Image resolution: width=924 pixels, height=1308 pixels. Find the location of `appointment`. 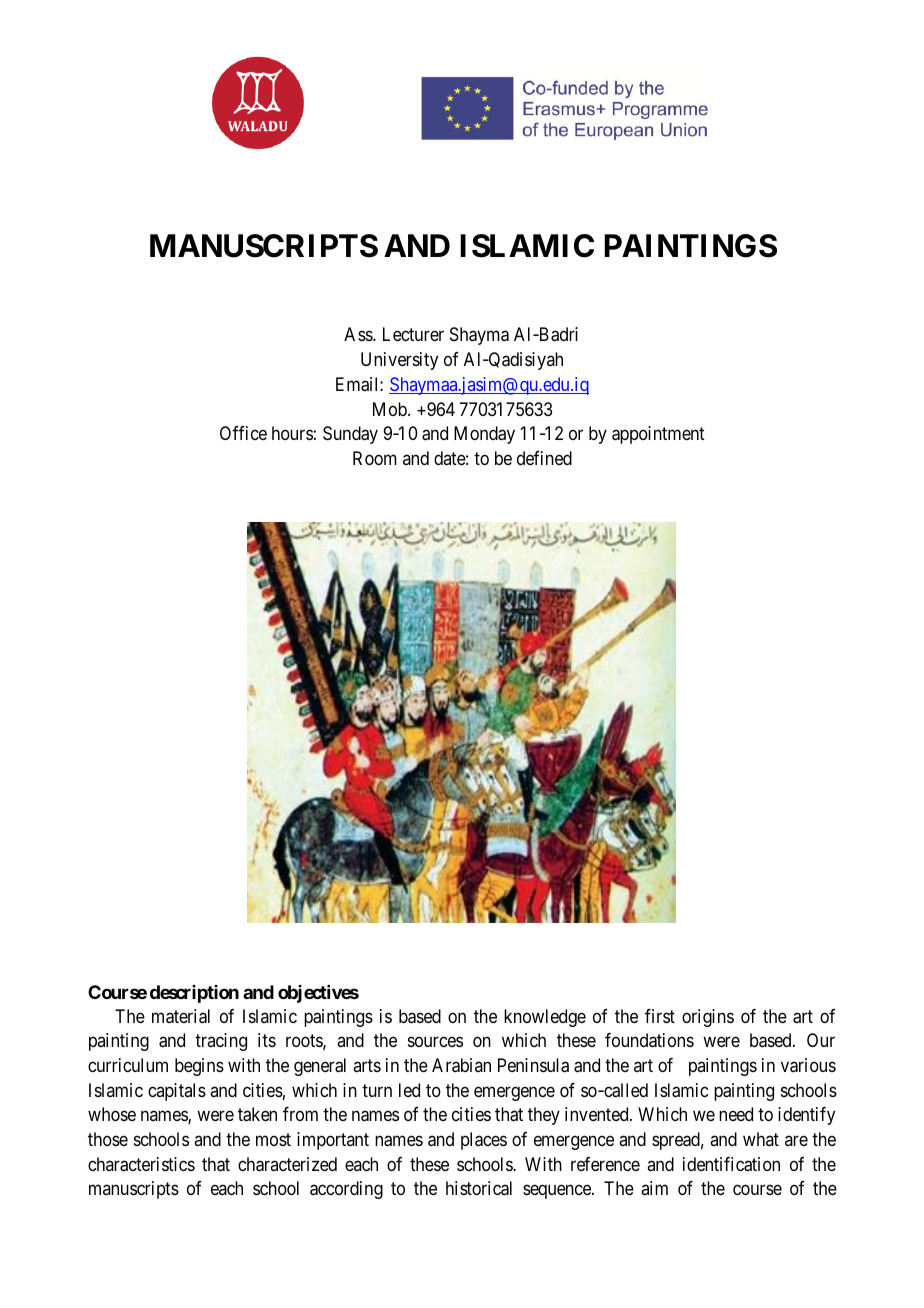

appointment is located at coordinates (658, 435).
